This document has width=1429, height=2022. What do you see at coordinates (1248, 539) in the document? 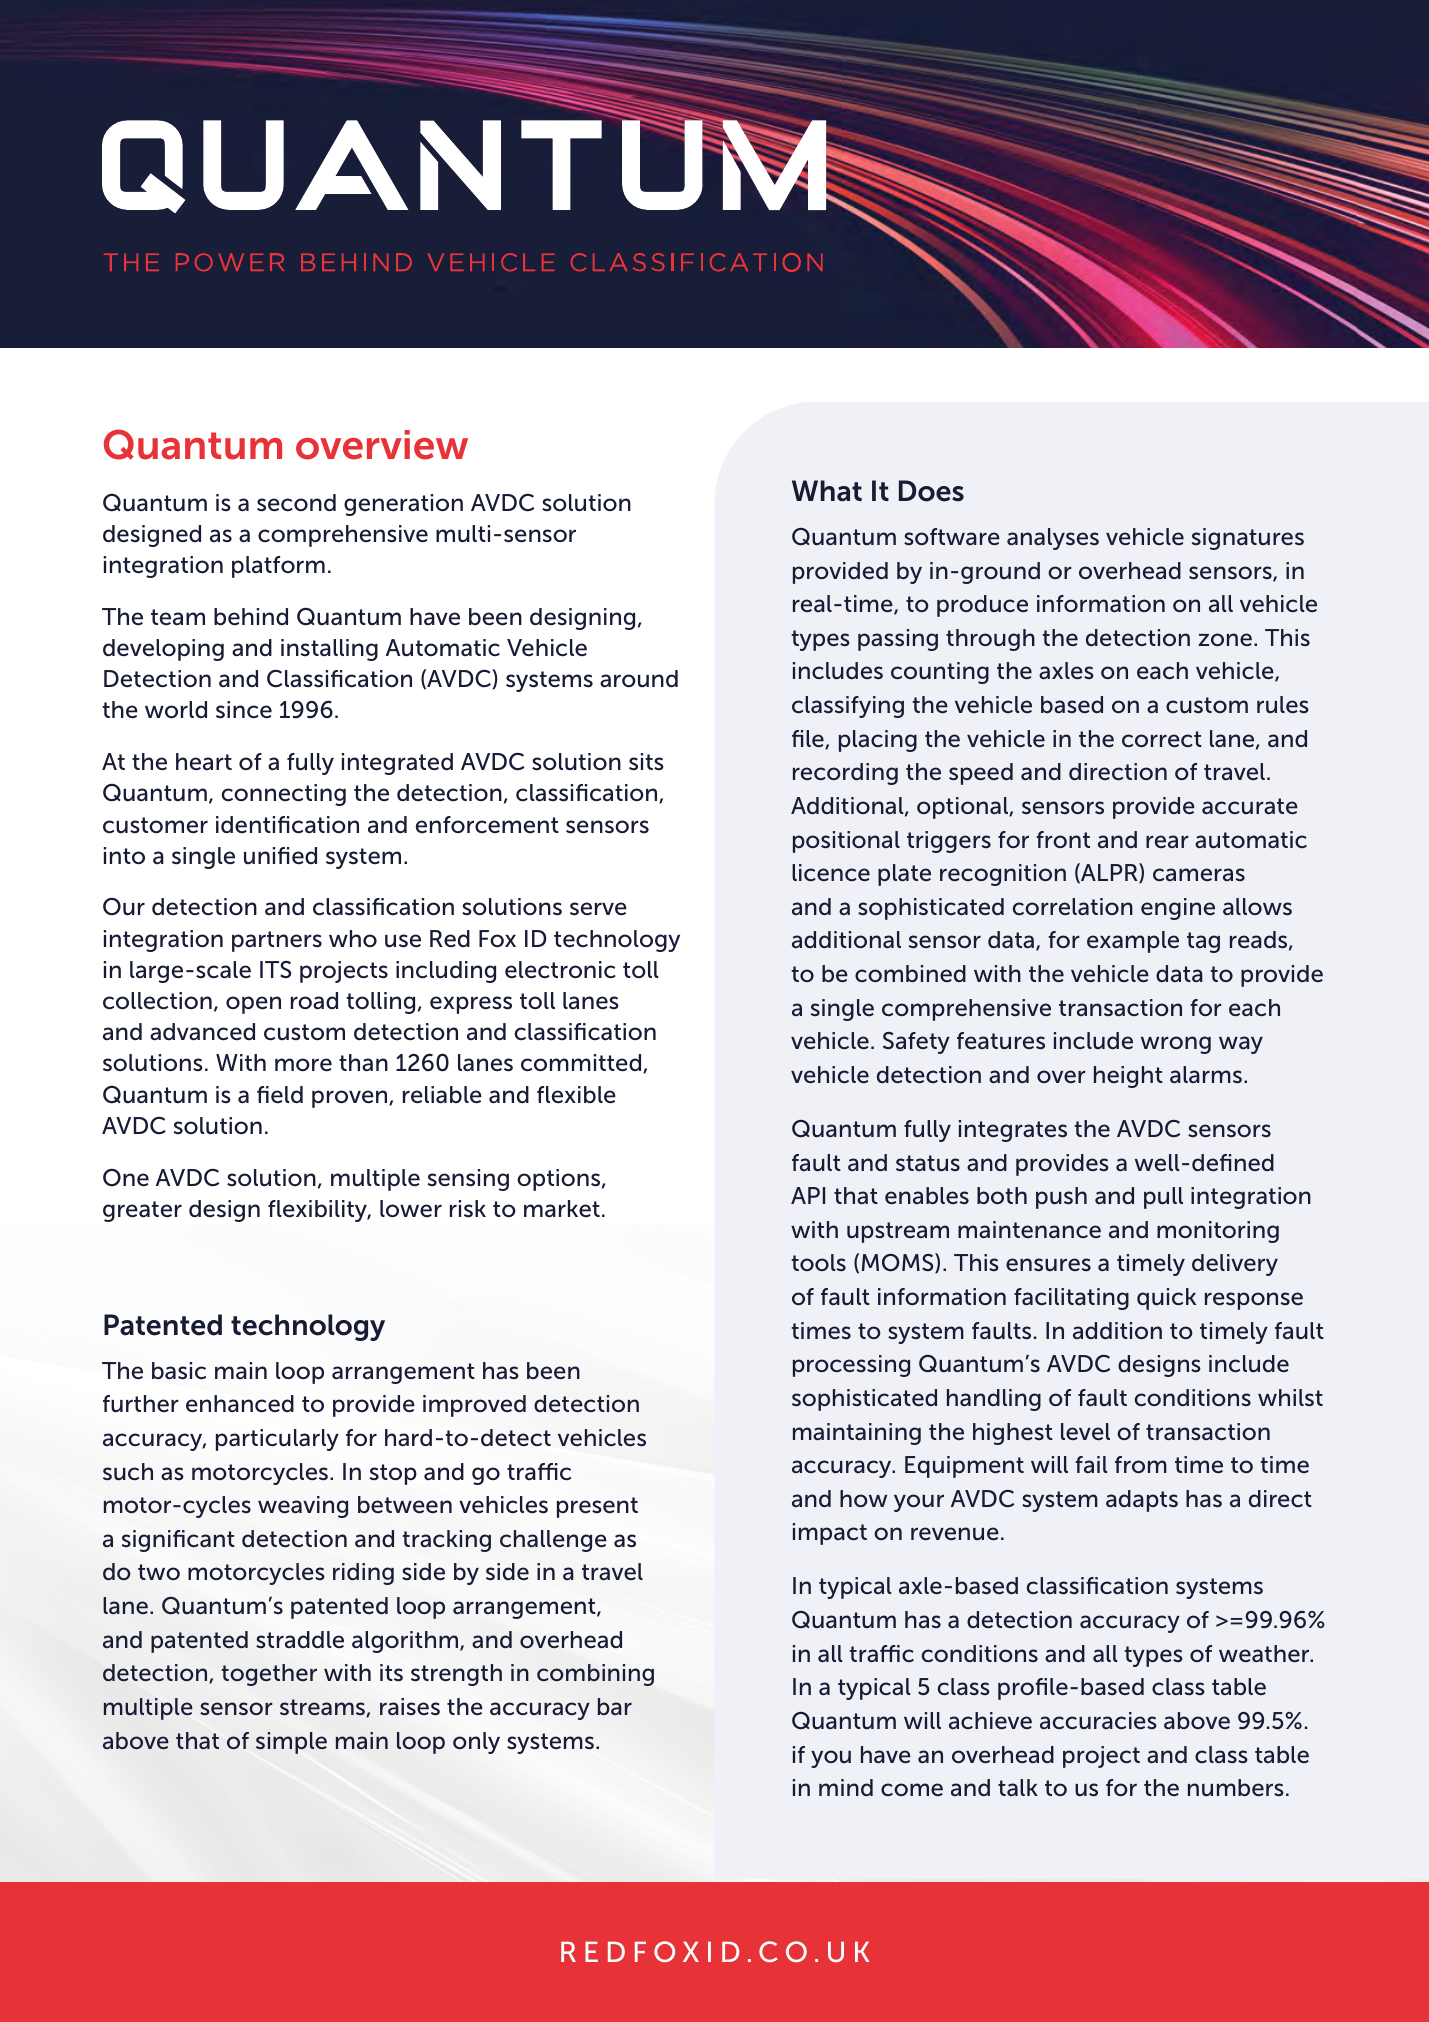
I see `signatures` at bounding box center [1248, 539].
